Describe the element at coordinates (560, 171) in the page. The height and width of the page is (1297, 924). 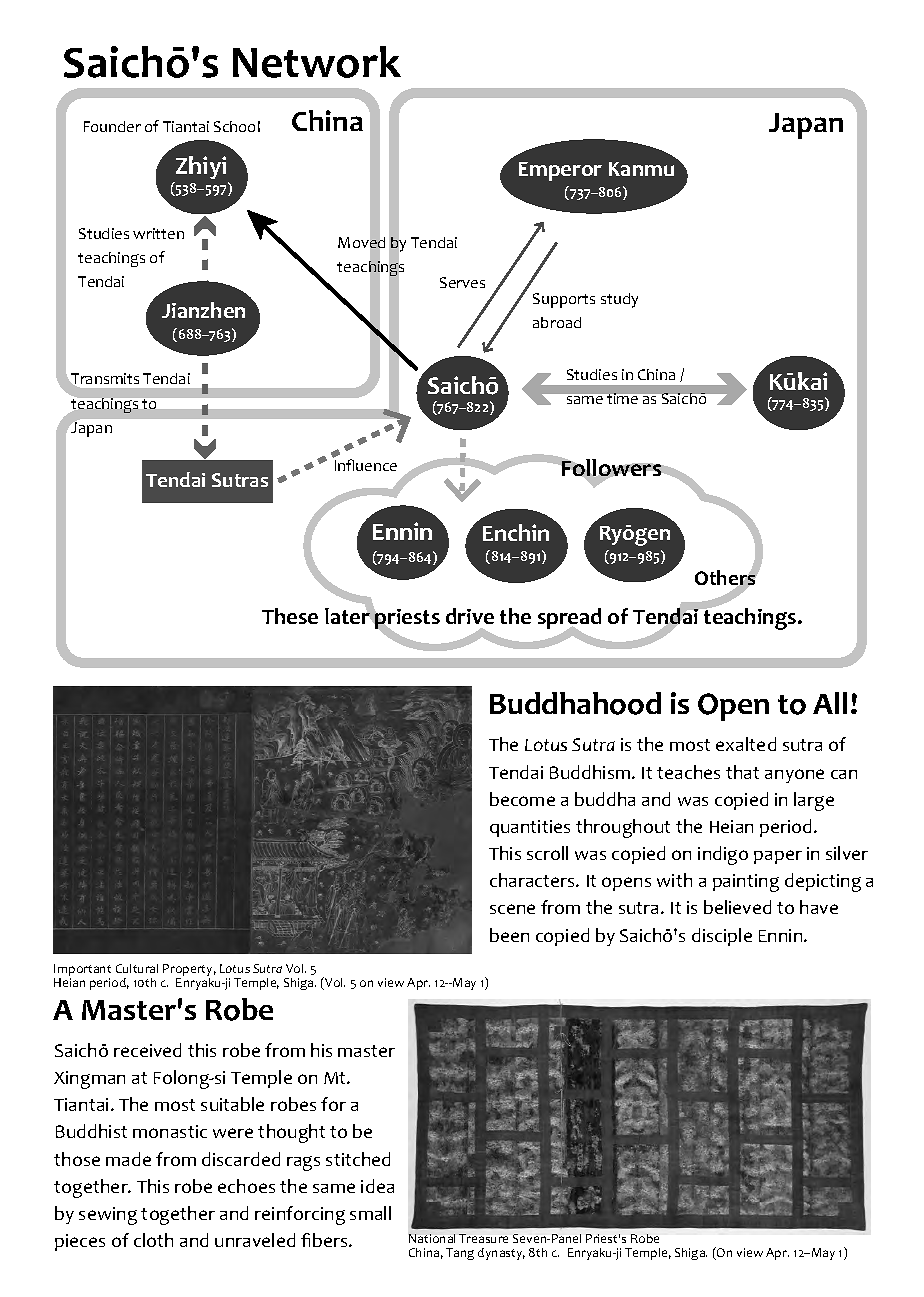
I see `Emperor` at that location.
